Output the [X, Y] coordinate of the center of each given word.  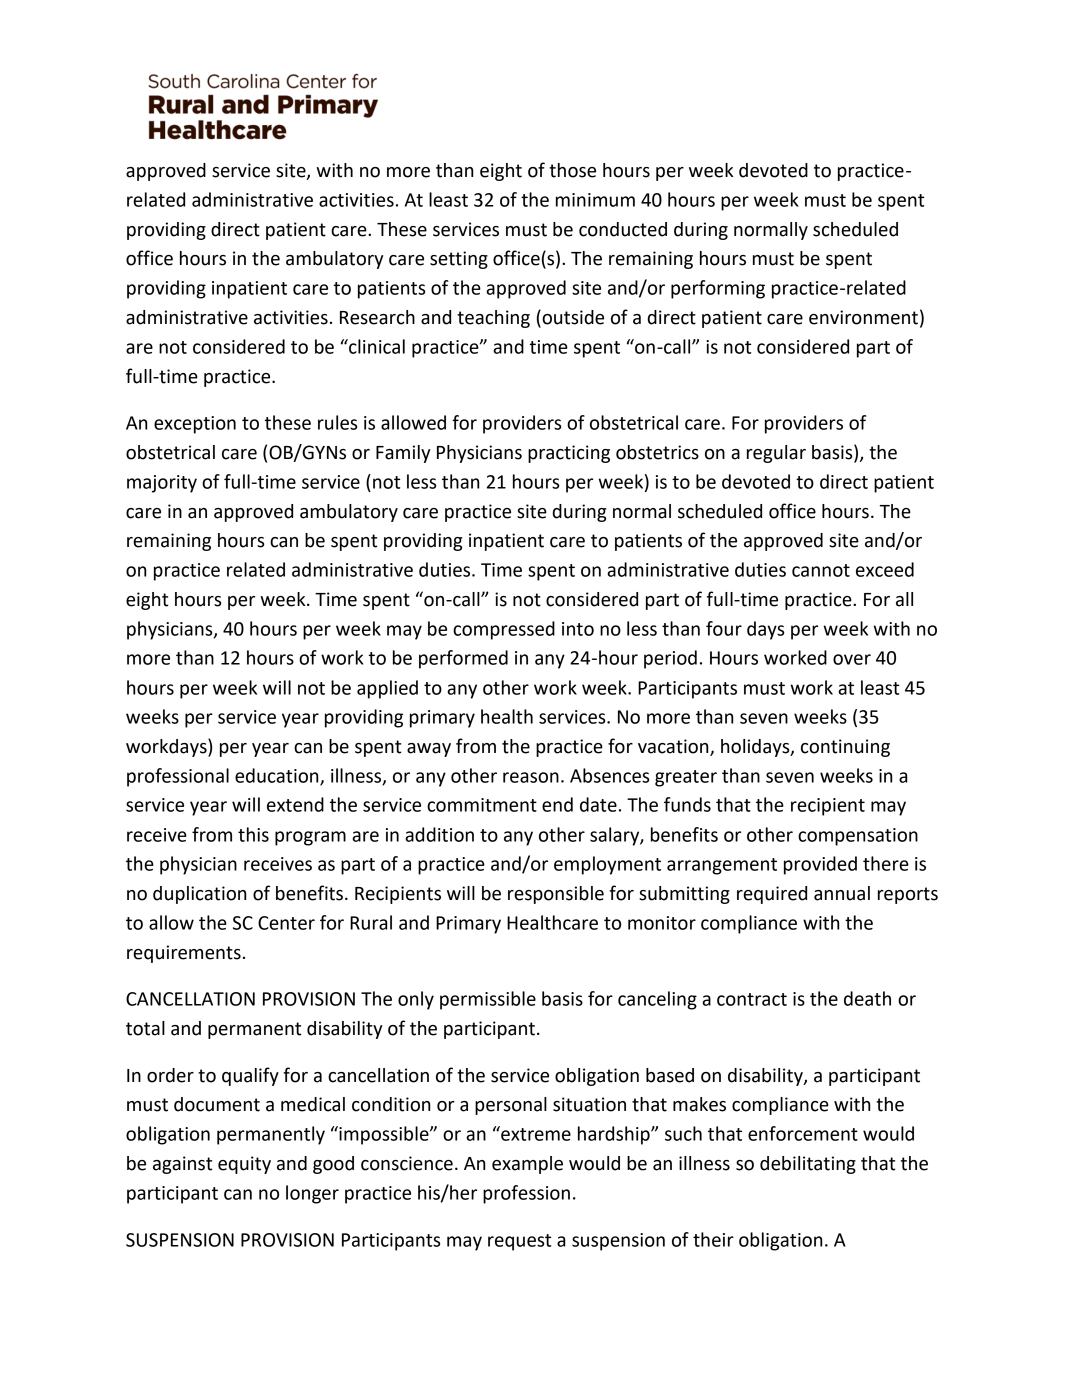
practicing [569, 454]
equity [244, 1165]
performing [718, 289]
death [867, 998]
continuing [845, 748]
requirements [184, 954]
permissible [488, 1000]
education [278, 776]
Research [377, 317]
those [572, 170]
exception [195, 425]
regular [776, 454]
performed [463, 659]
